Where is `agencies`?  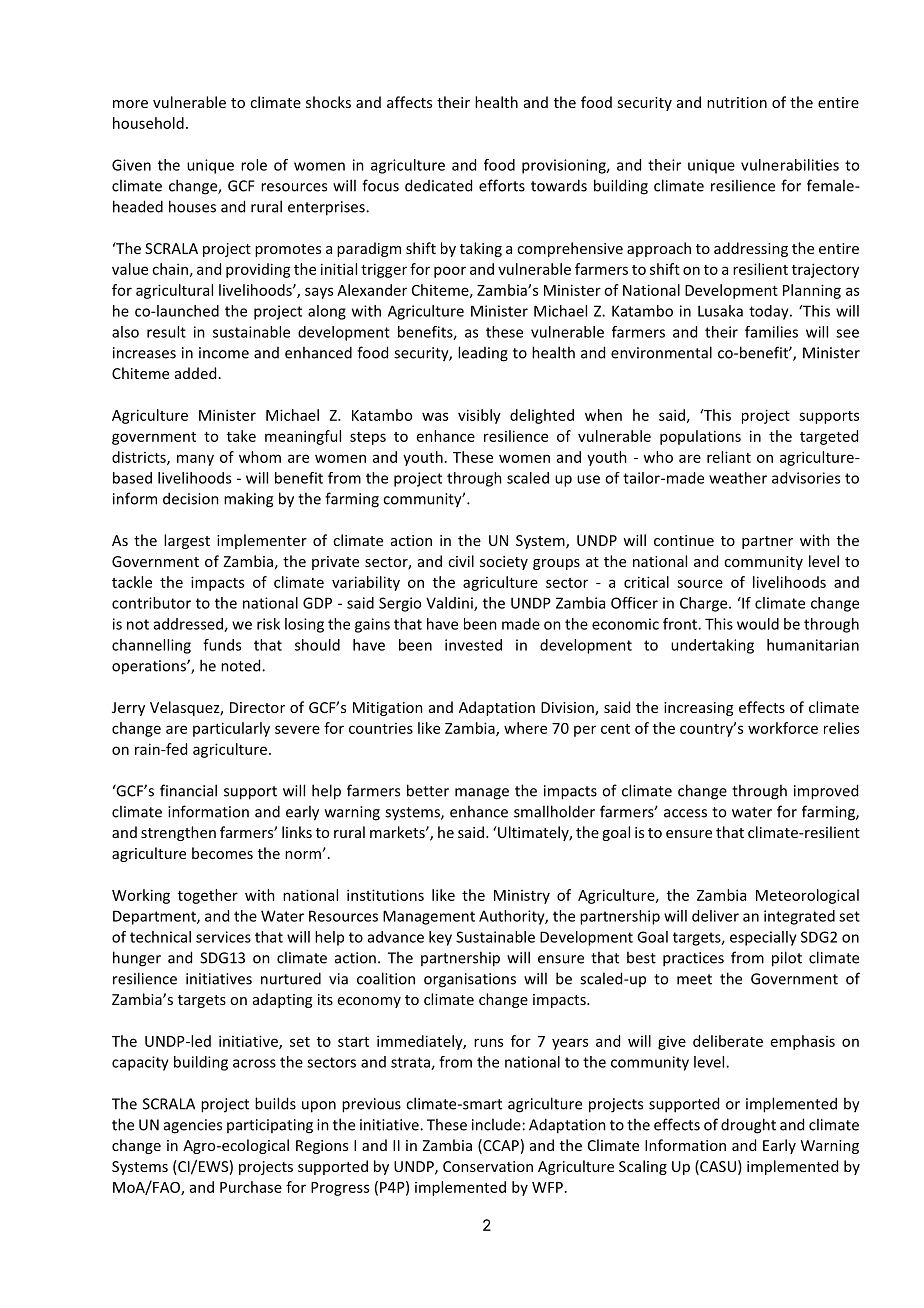
agencies is located at coordinates (193, 1126).
